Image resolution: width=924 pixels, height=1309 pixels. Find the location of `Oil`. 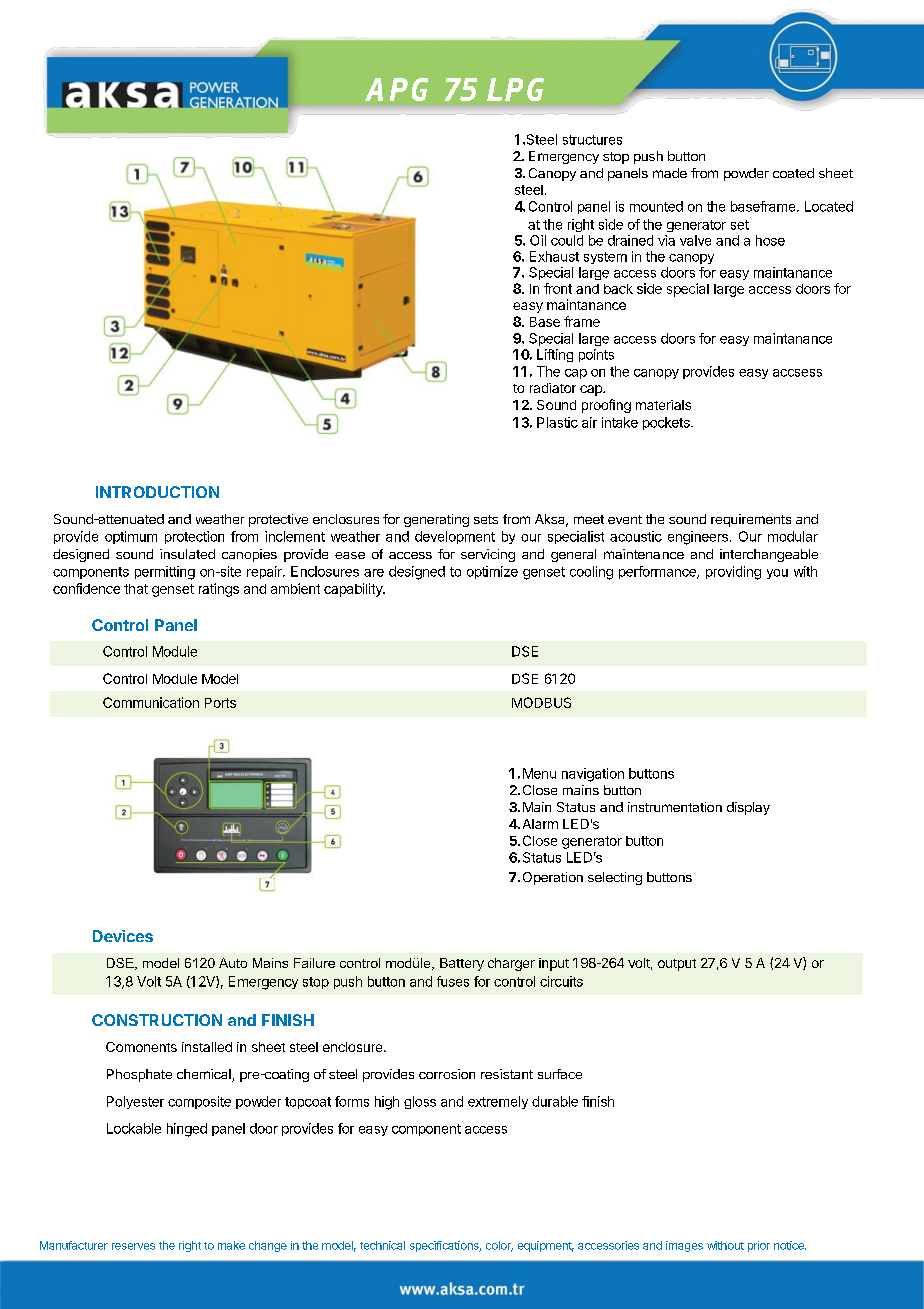

Oil is located at coordinates (538, 240).
